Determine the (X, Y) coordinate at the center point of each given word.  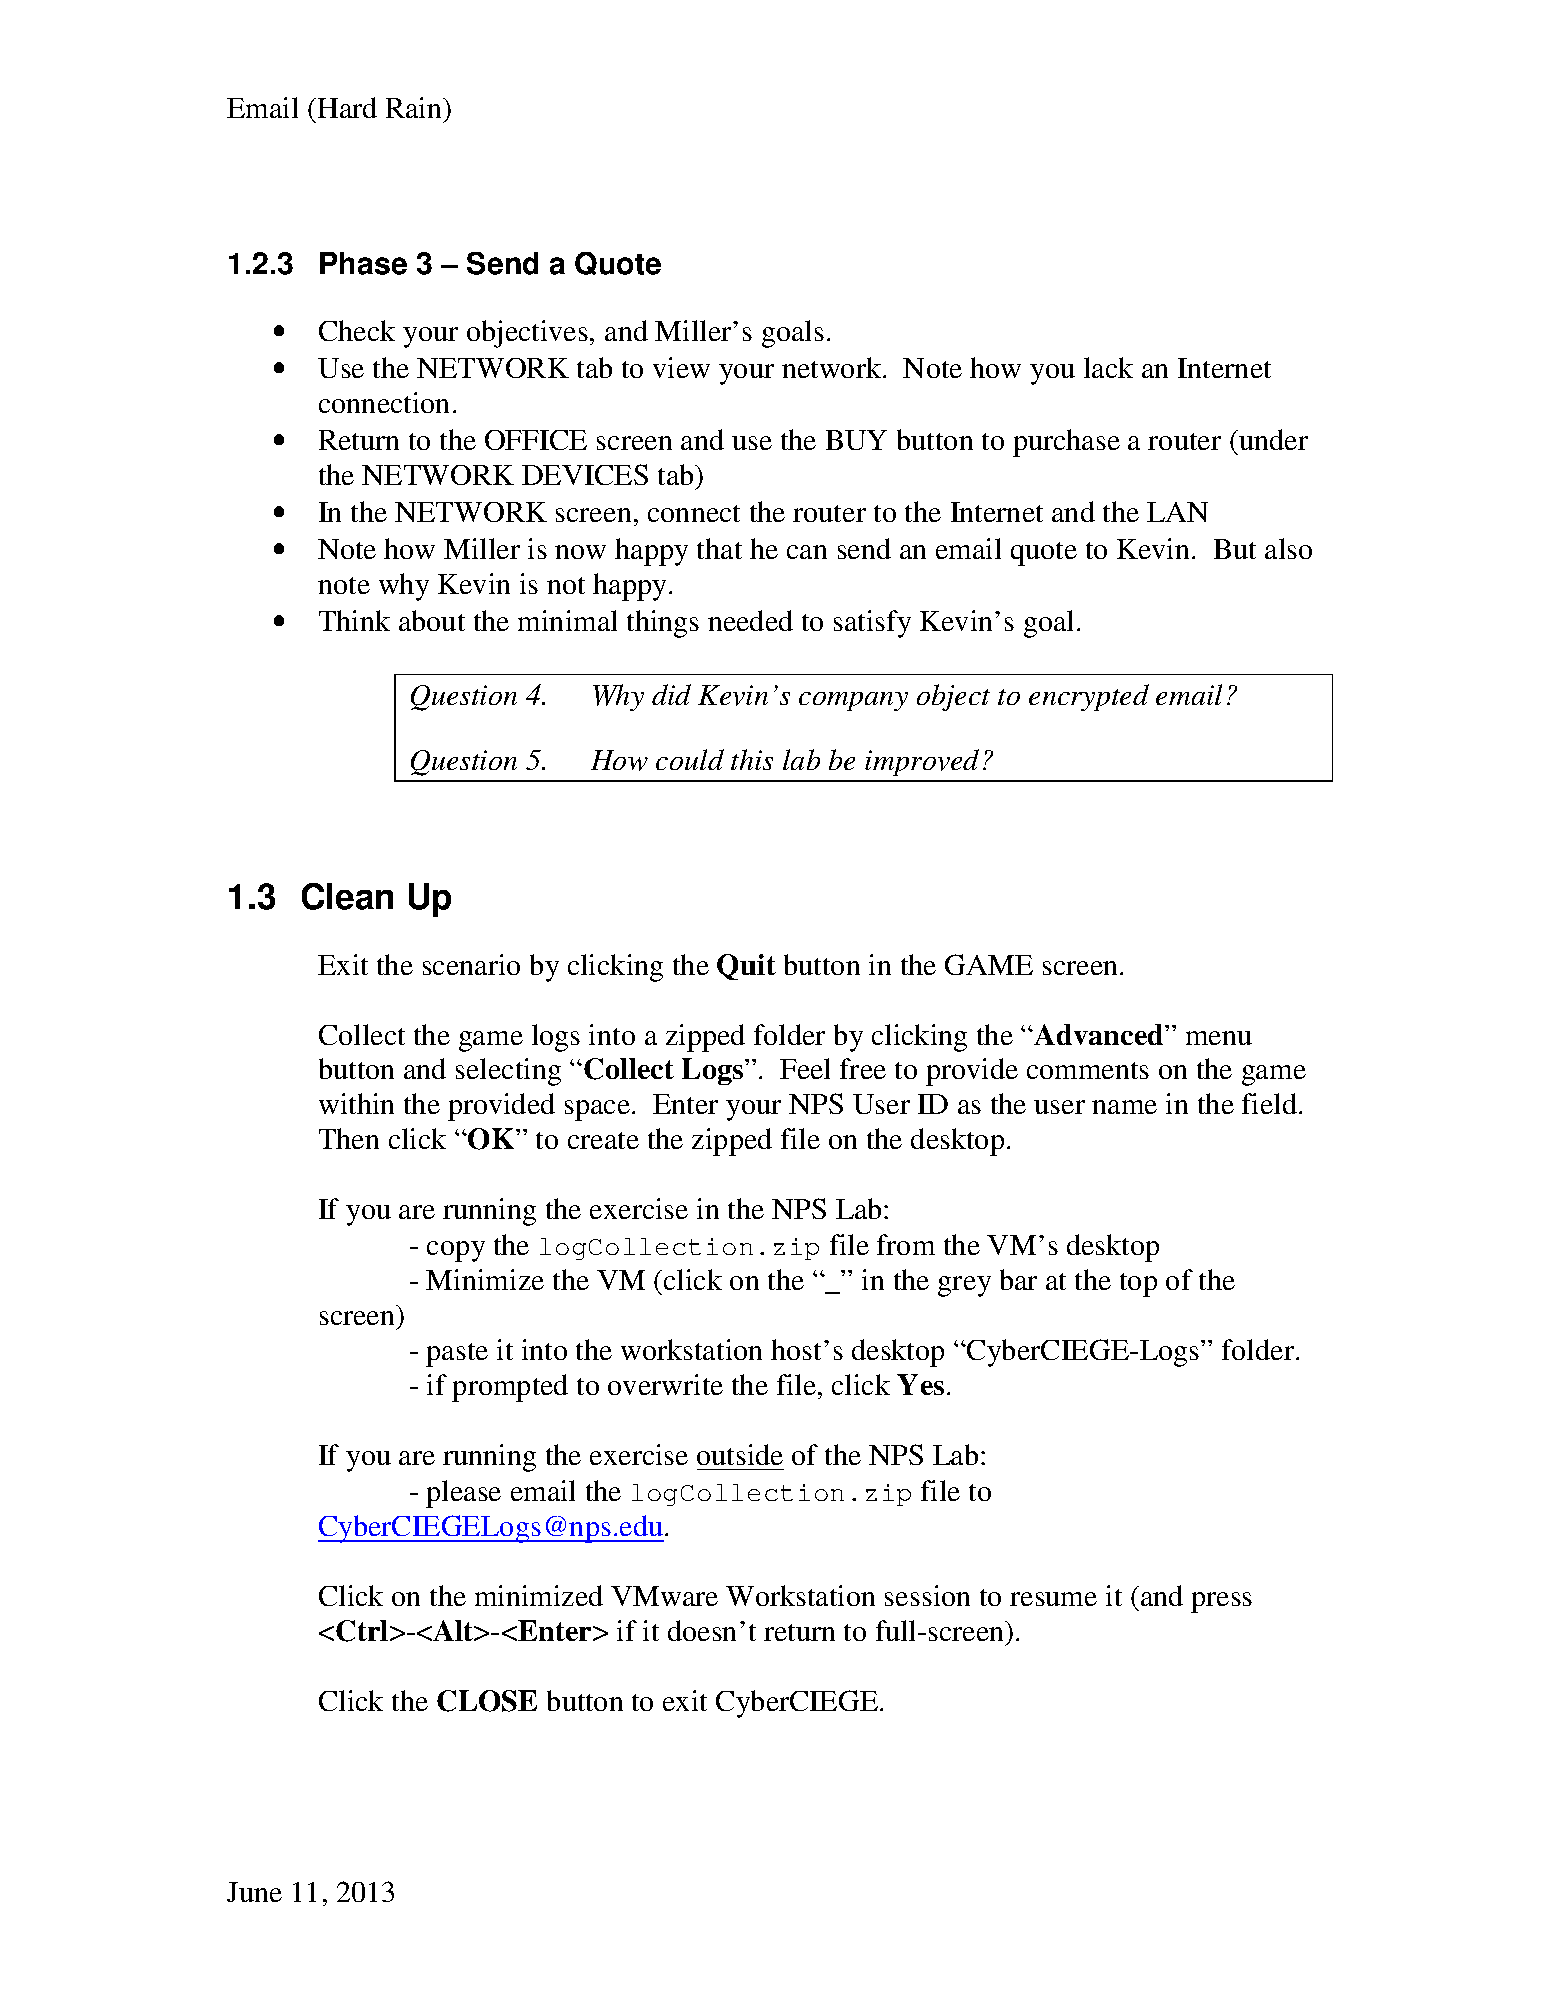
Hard (346, 107)
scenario (471, 964)
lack (1108, 367)
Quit (746, 967)
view (681, 367)
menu (1219, 1038)
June (254, 1892)
